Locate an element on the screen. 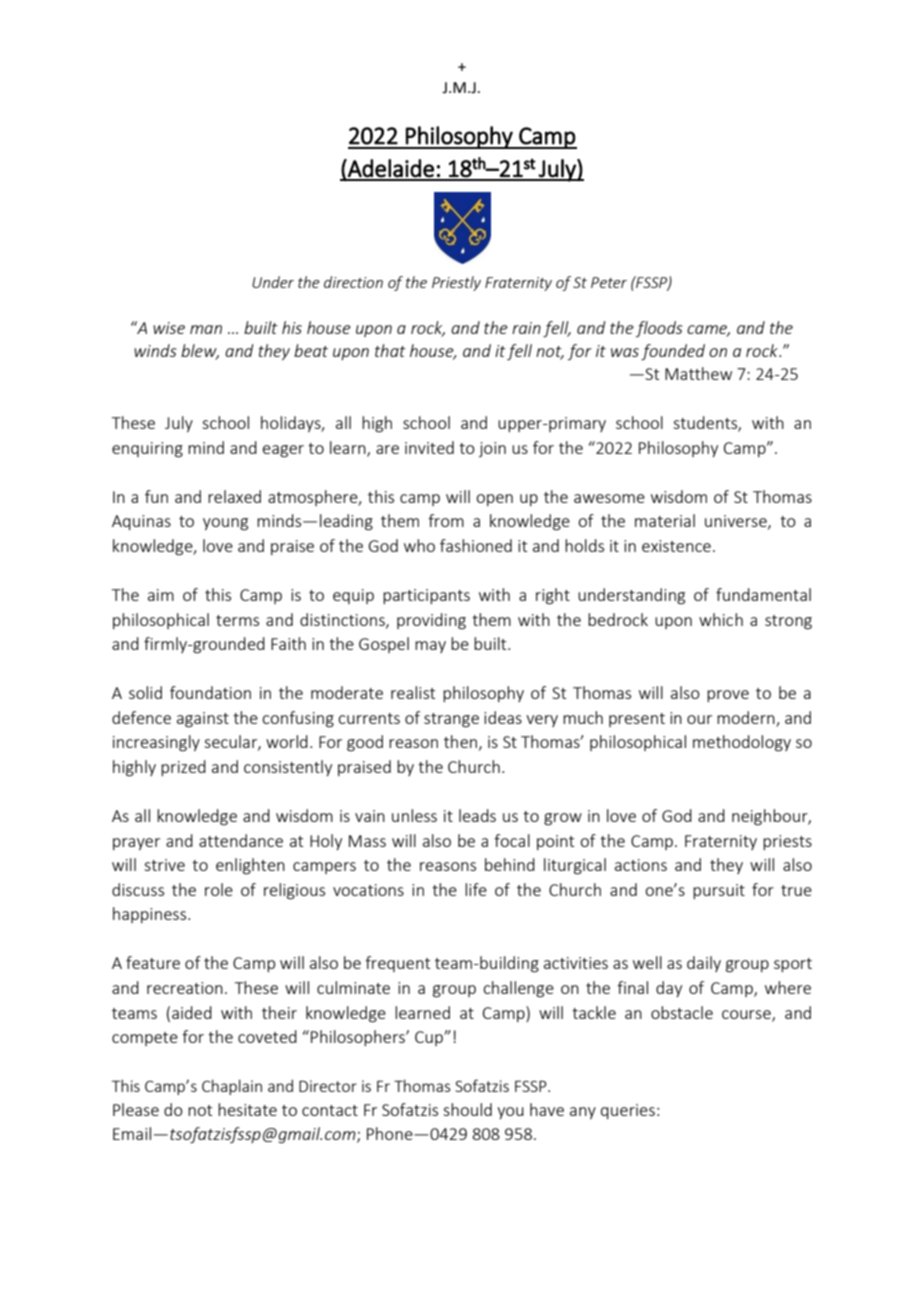  man is located at coordinates (206, 329).
